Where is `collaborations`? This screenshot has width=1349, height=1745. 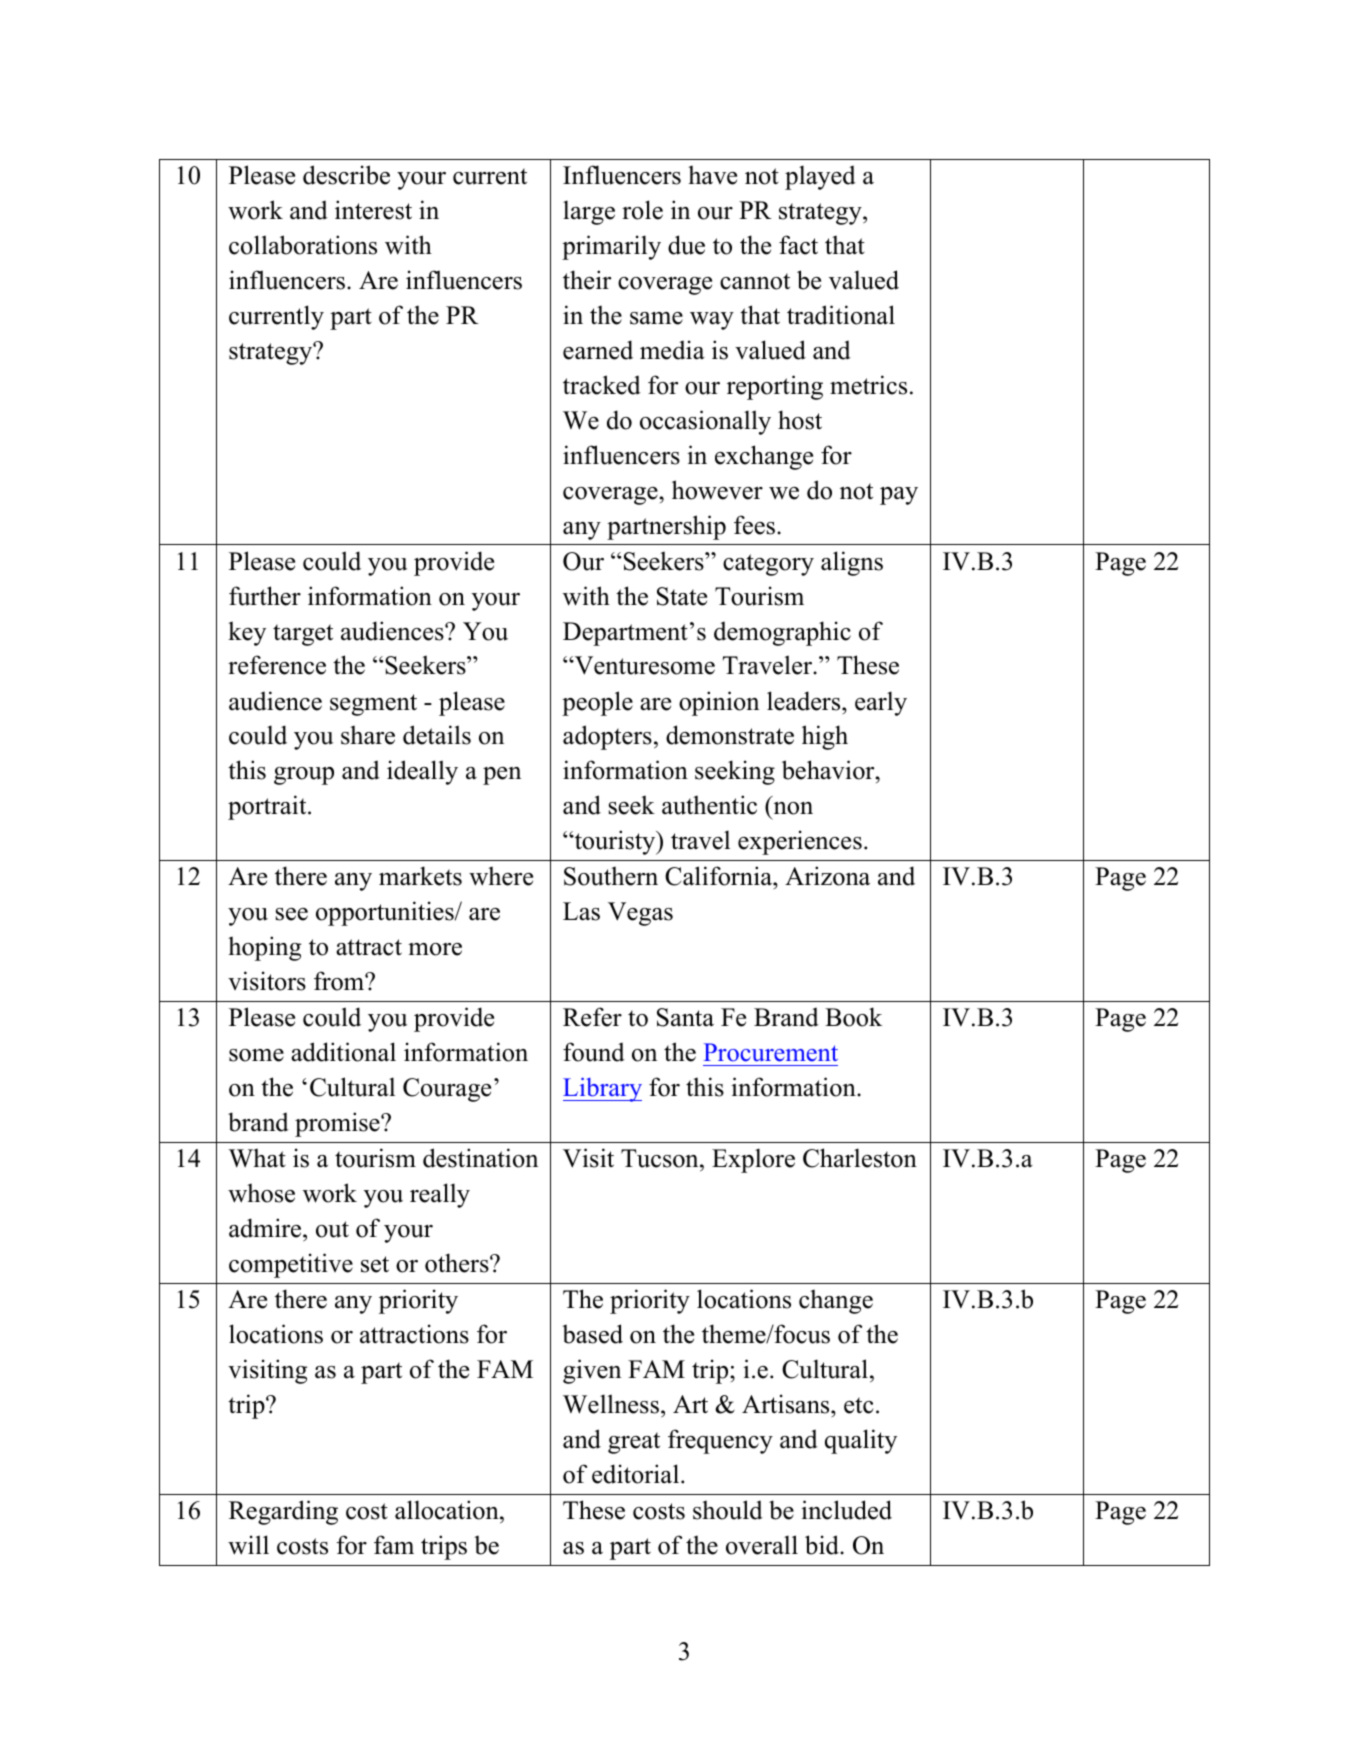 collaborations is located at coordinates (303, 245).
